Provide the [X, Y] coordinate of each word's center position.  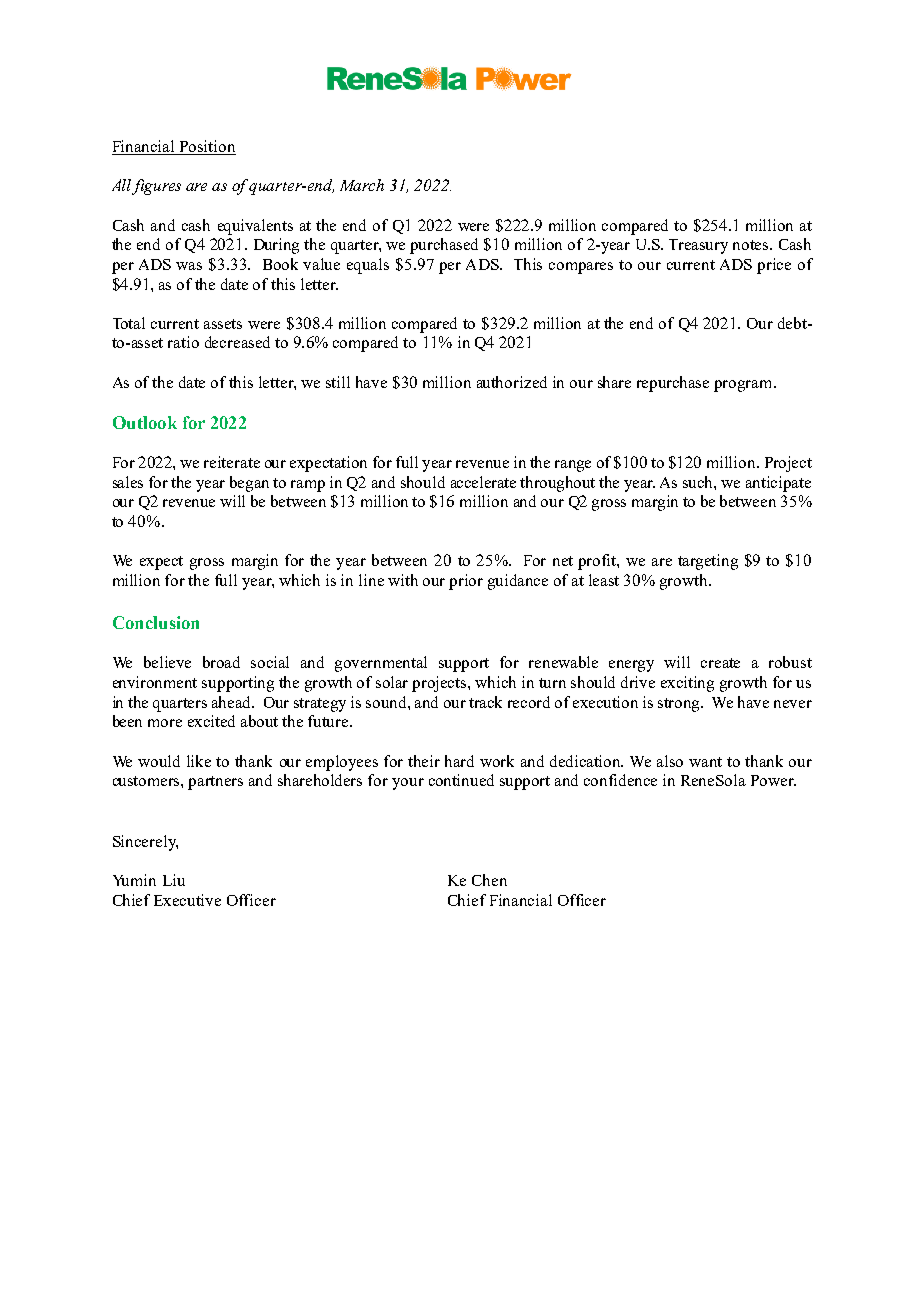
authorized [512, 382]
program [744, 386]
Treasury [698, 246]
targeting [708, 562]
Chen [489, 880]
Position [206, 147]
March [362, 185]
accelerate [483, 482]
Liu [174, 880]
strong [680, 705]
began [249, 484]
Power [773, 780]
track [485, 702]
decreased [237, 342]
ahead [233, 702]
